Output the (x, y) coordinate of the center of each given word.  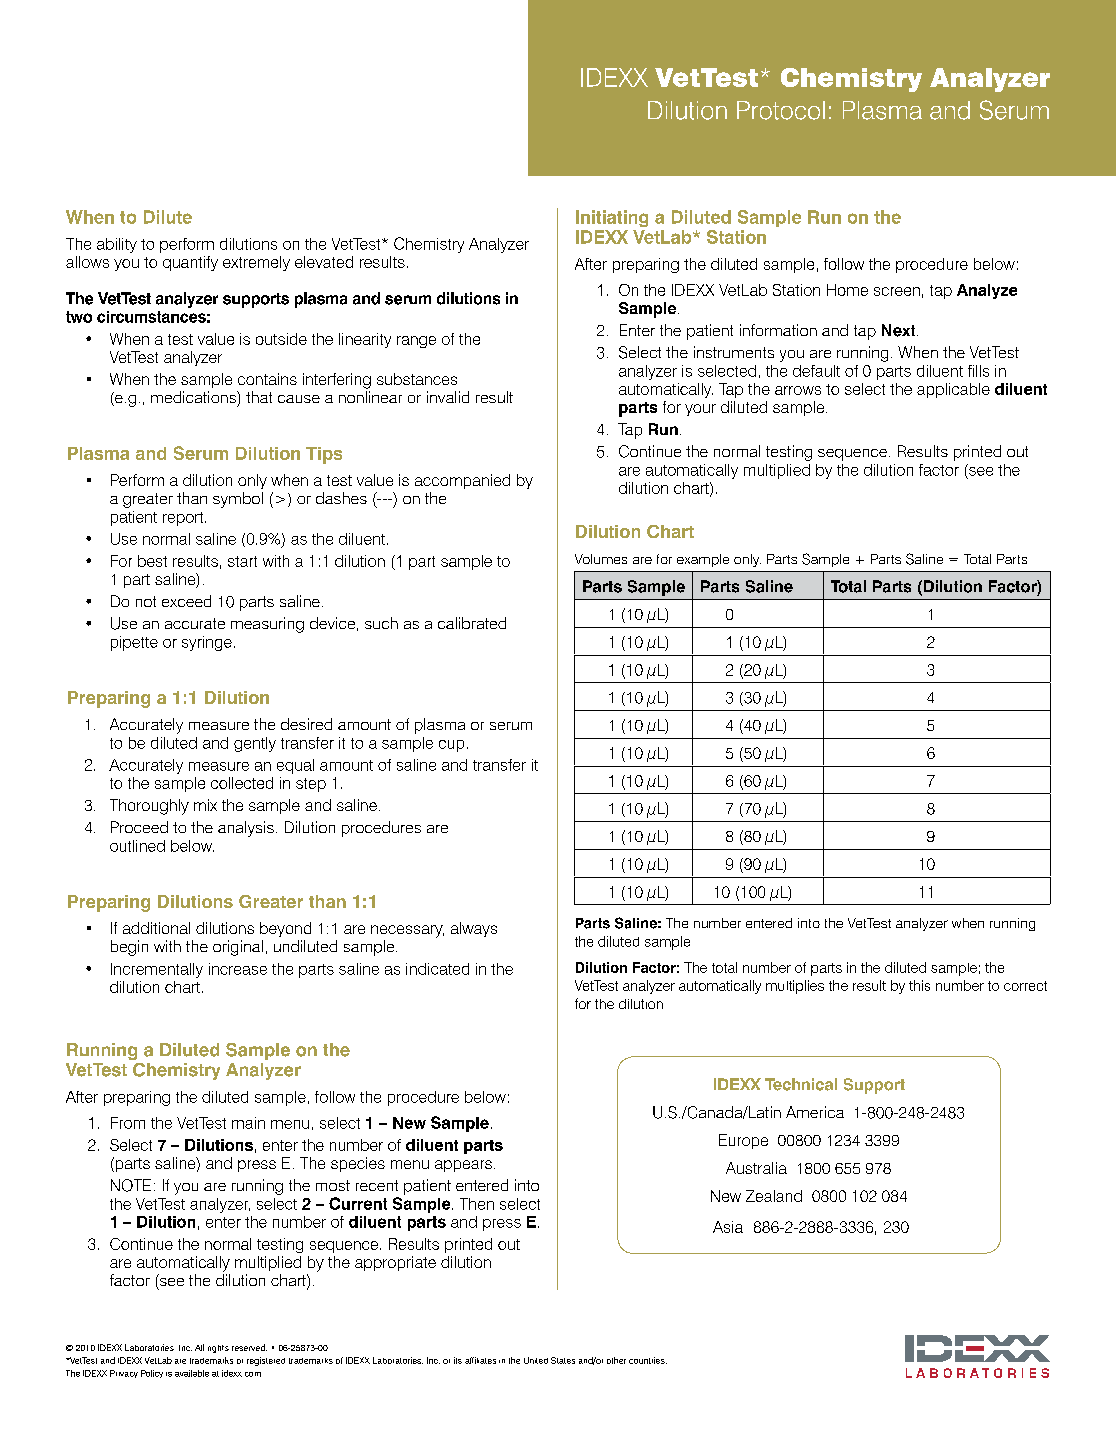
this (919, 985)
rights (218, 1349)
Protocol (781, 110)
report (184, 519)
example (703, 560)
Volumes (601, 559)
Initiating (612, 218)
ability (117, 245)
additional (156, 928)
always (474, 929)
